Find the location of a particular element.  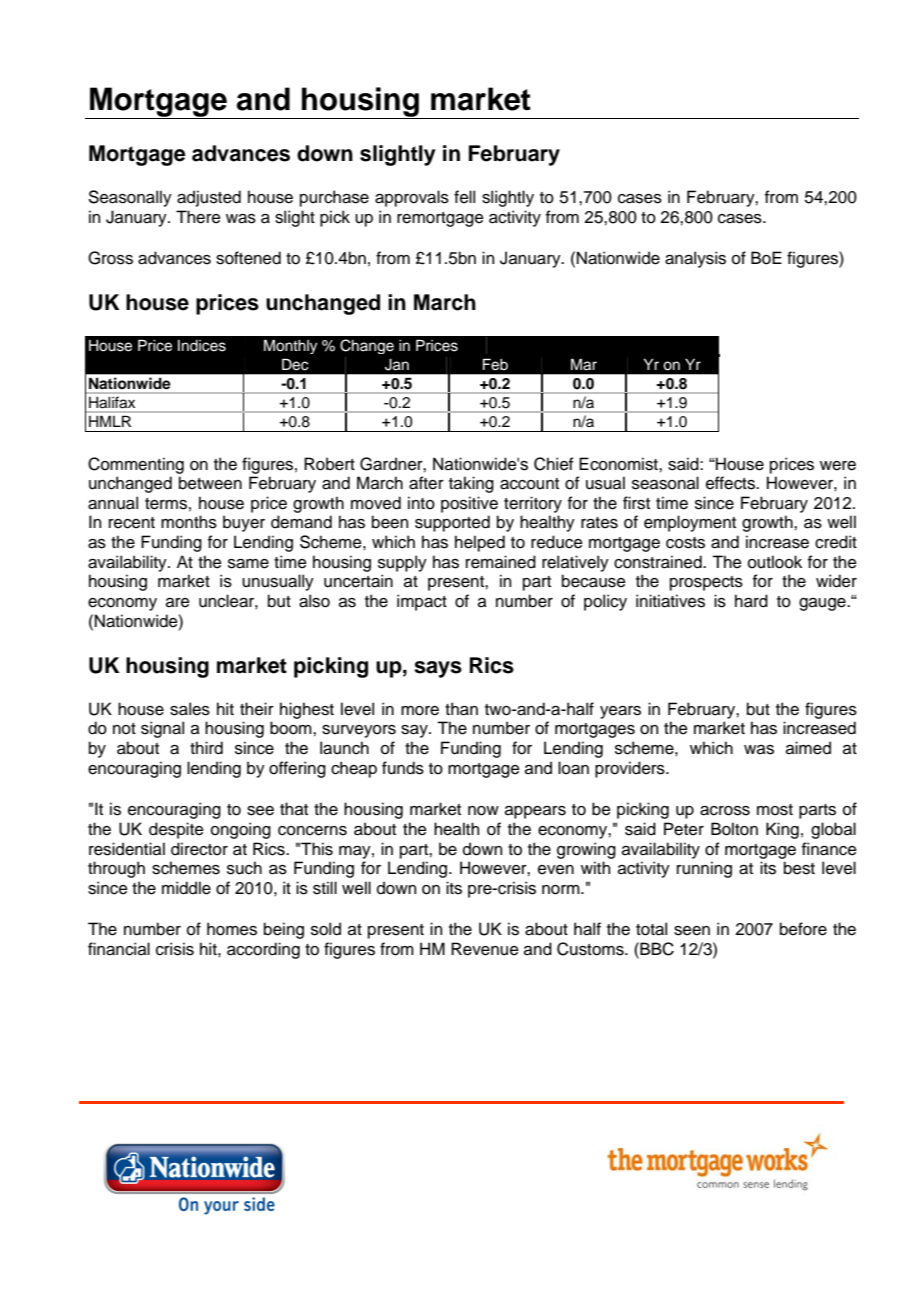

analysis is located at coordinates (695, 259).
